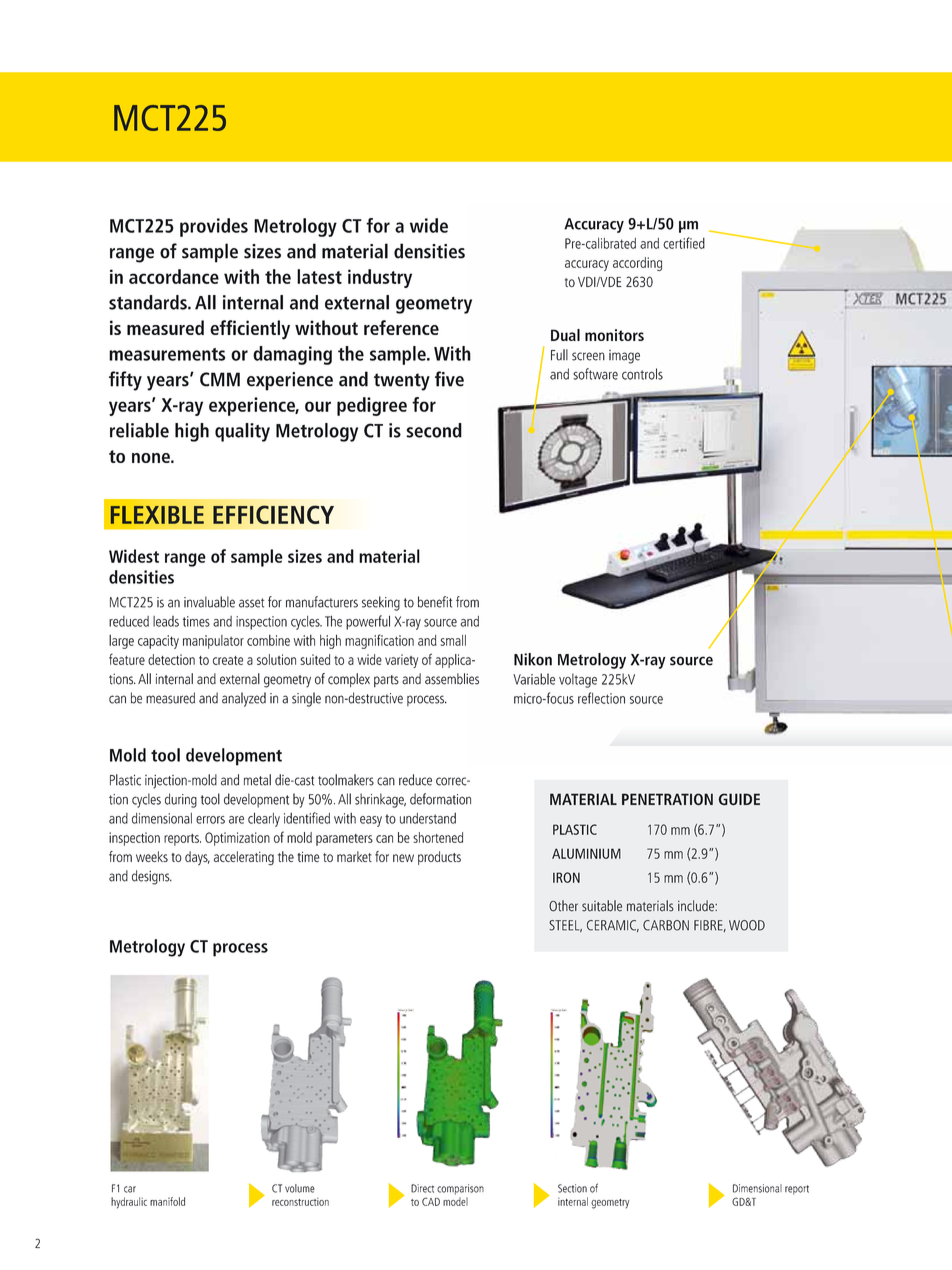 The height and width of the page is (1270, 952). Describe the element at coordinates (244, 699) in the page. I see `analyzed` at that location.
